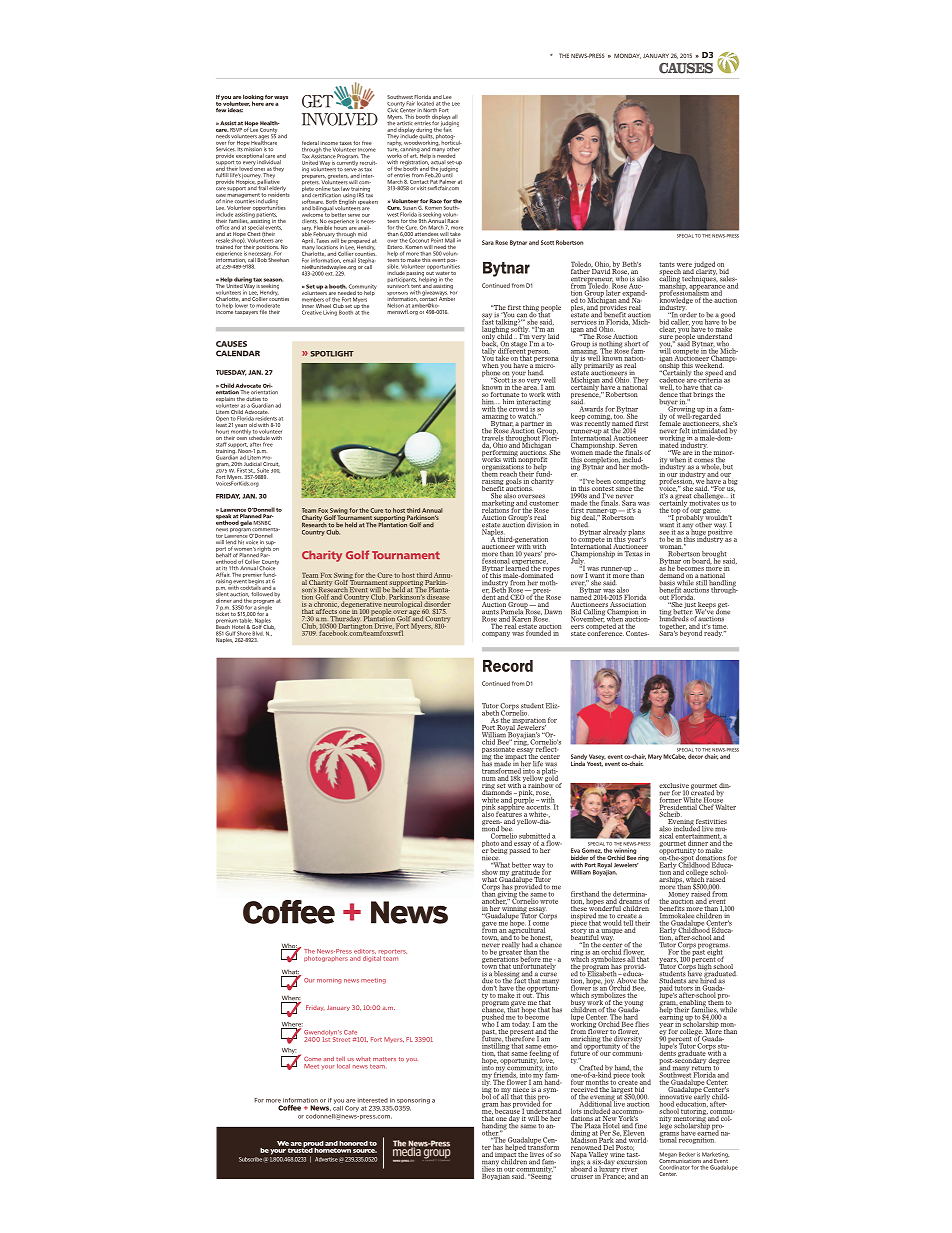 Image resolution: width=952 pixels, height=1233 pixels. I want to click on JANUARY, so click(656, 55).
